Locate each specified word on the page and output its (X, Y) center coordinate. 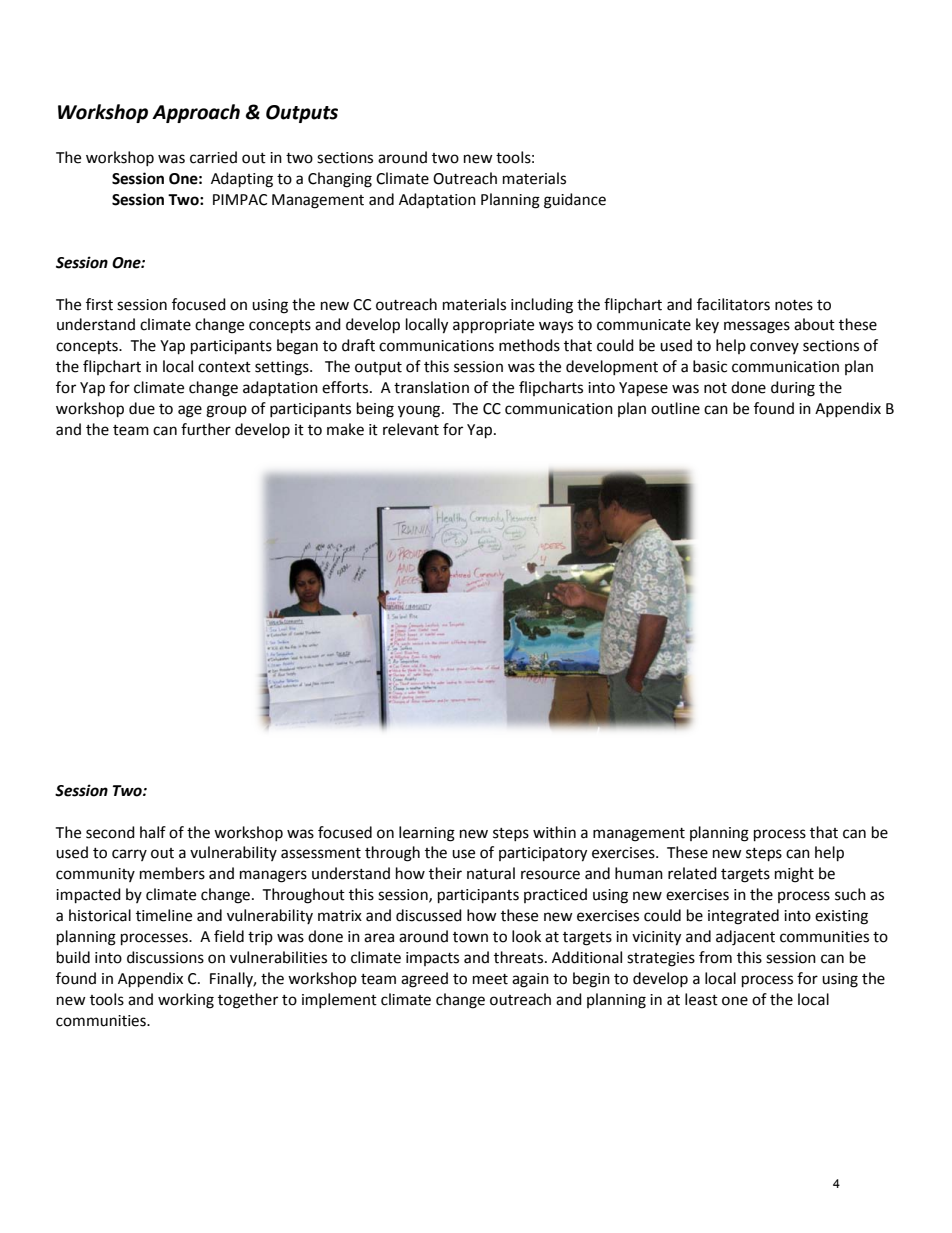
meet (490, 979)
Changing (340, 180)
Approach (196, 113)
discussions (165, 957)
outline (675, 408)
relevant (411, 429)
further (206, 429)
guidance (575, 201)
